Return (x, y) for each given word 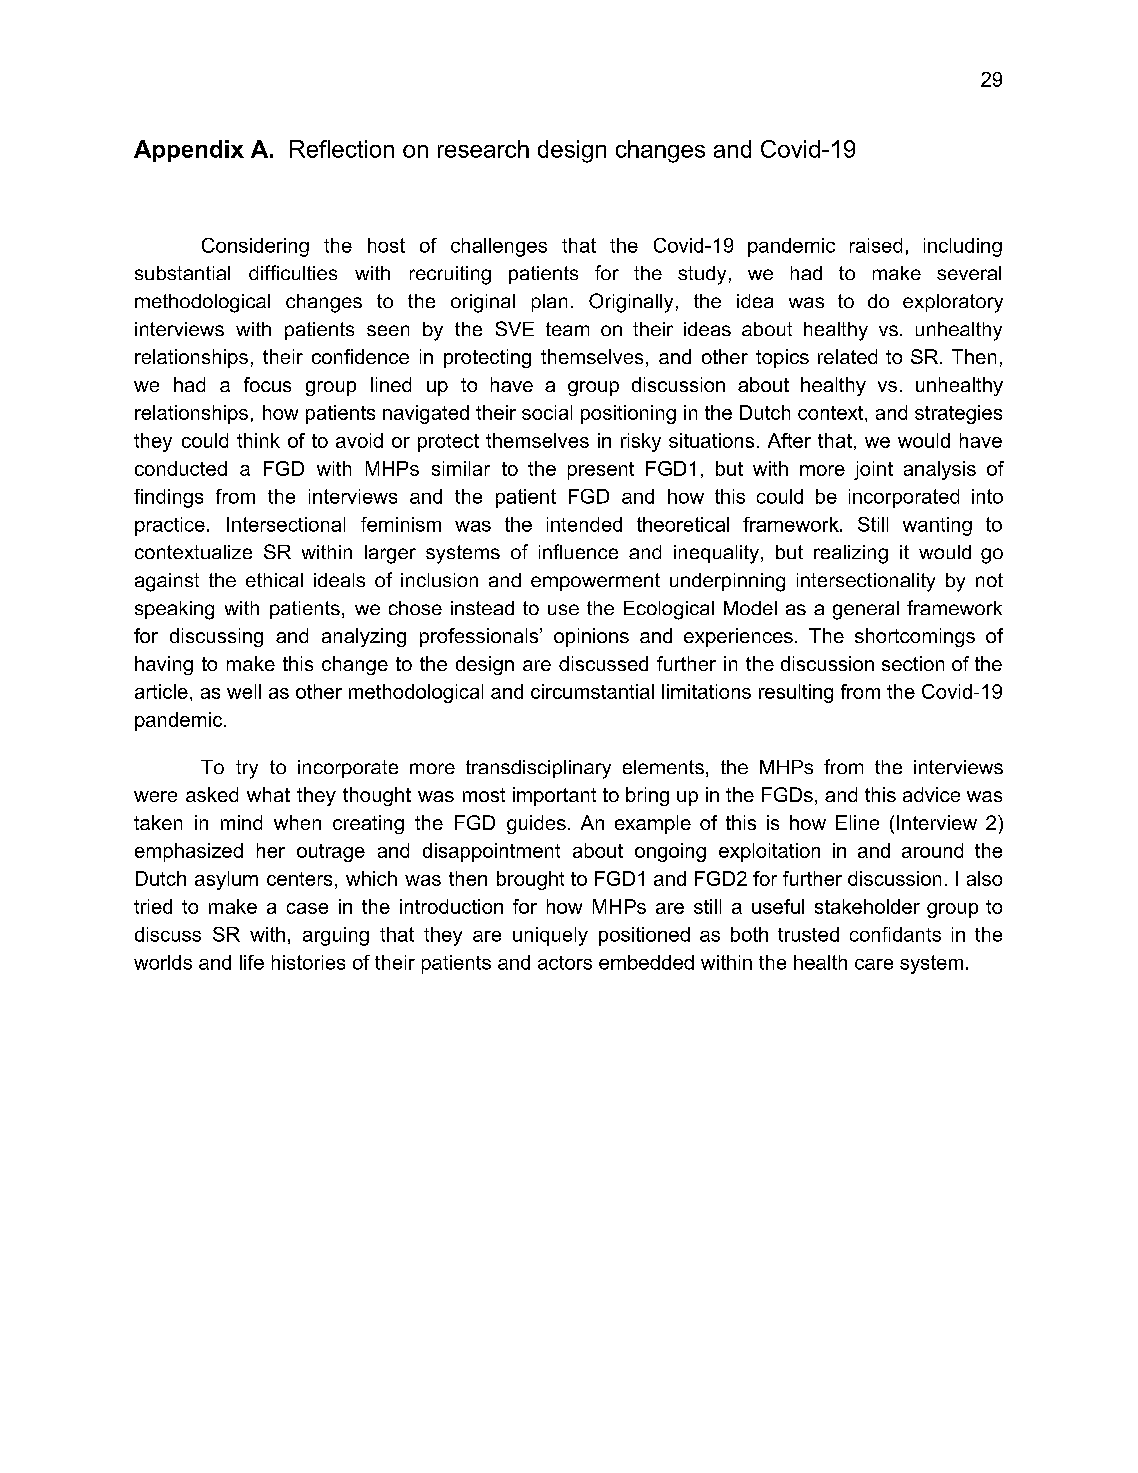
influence (578, 551)
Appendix (189, 151)
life (252, 962)
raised (876, 245)
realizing (851, 554)
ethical (274, 580)
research (483, 149)
